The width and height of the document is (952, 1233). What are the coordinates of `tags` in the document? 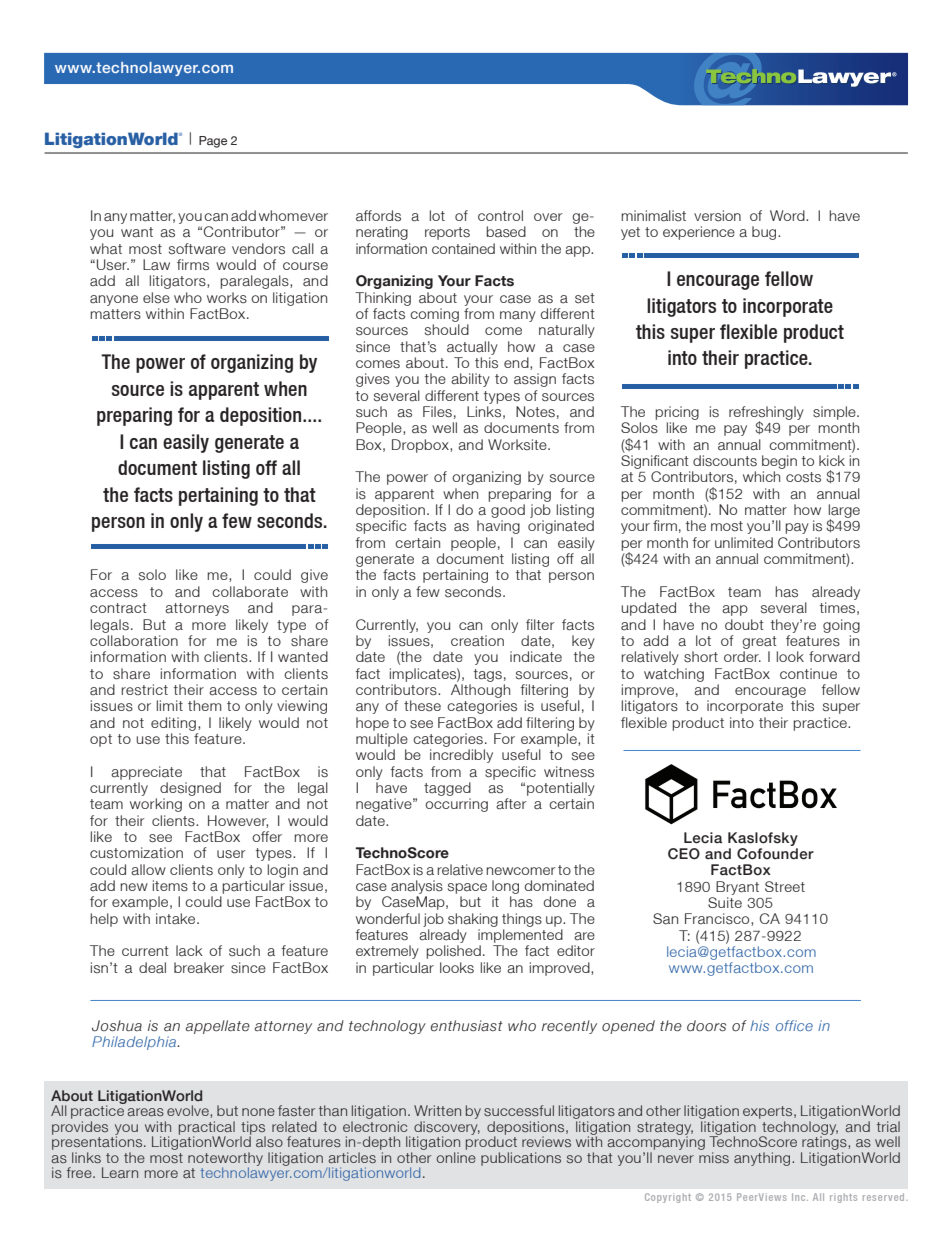 It's located at (488, 675).
